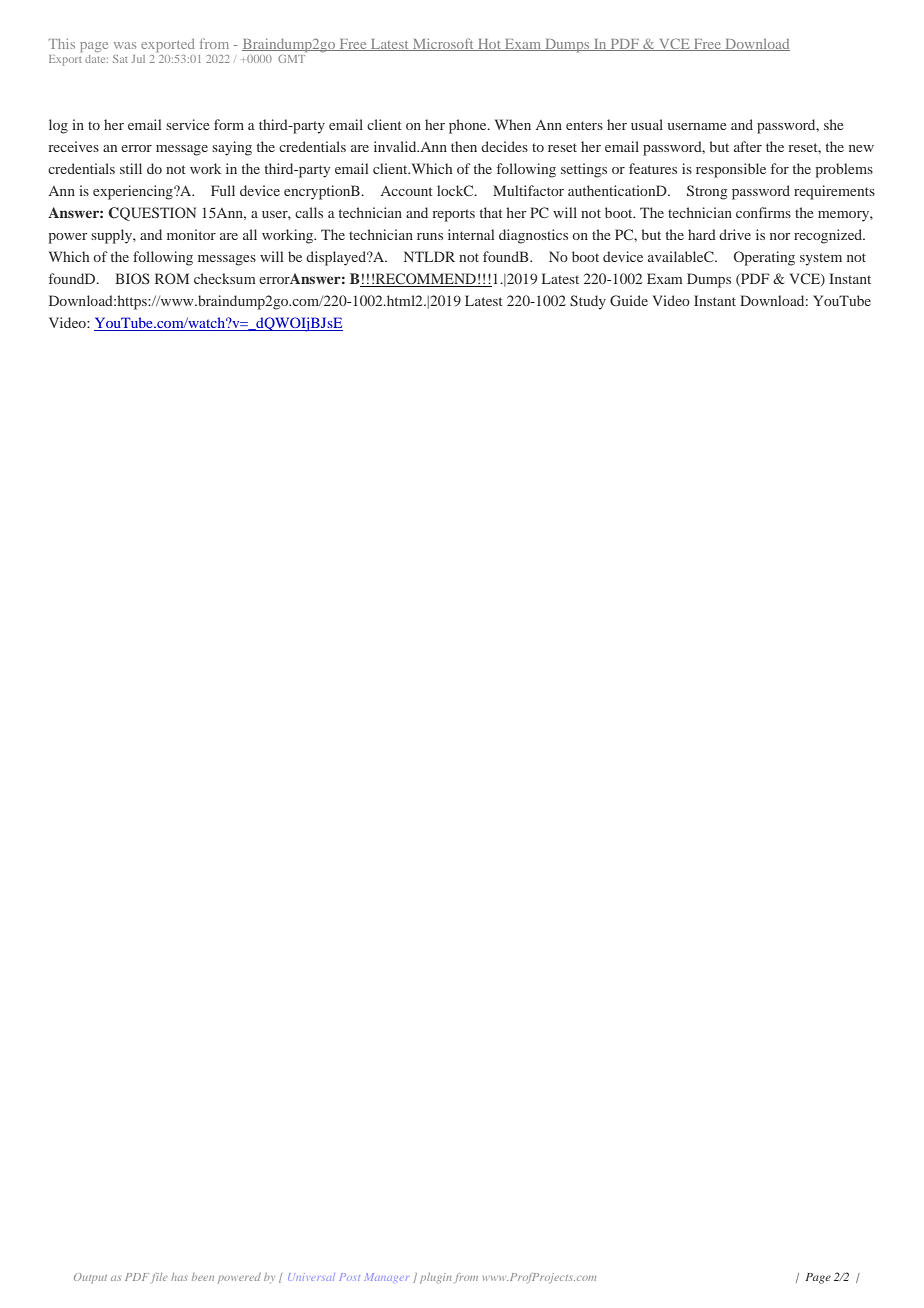 The height and width of the screenshot is (1308, 924). What do you see at coordinates (138, 59) in the screenshot?
I see `Jul` at bounding box center [138, 59].
